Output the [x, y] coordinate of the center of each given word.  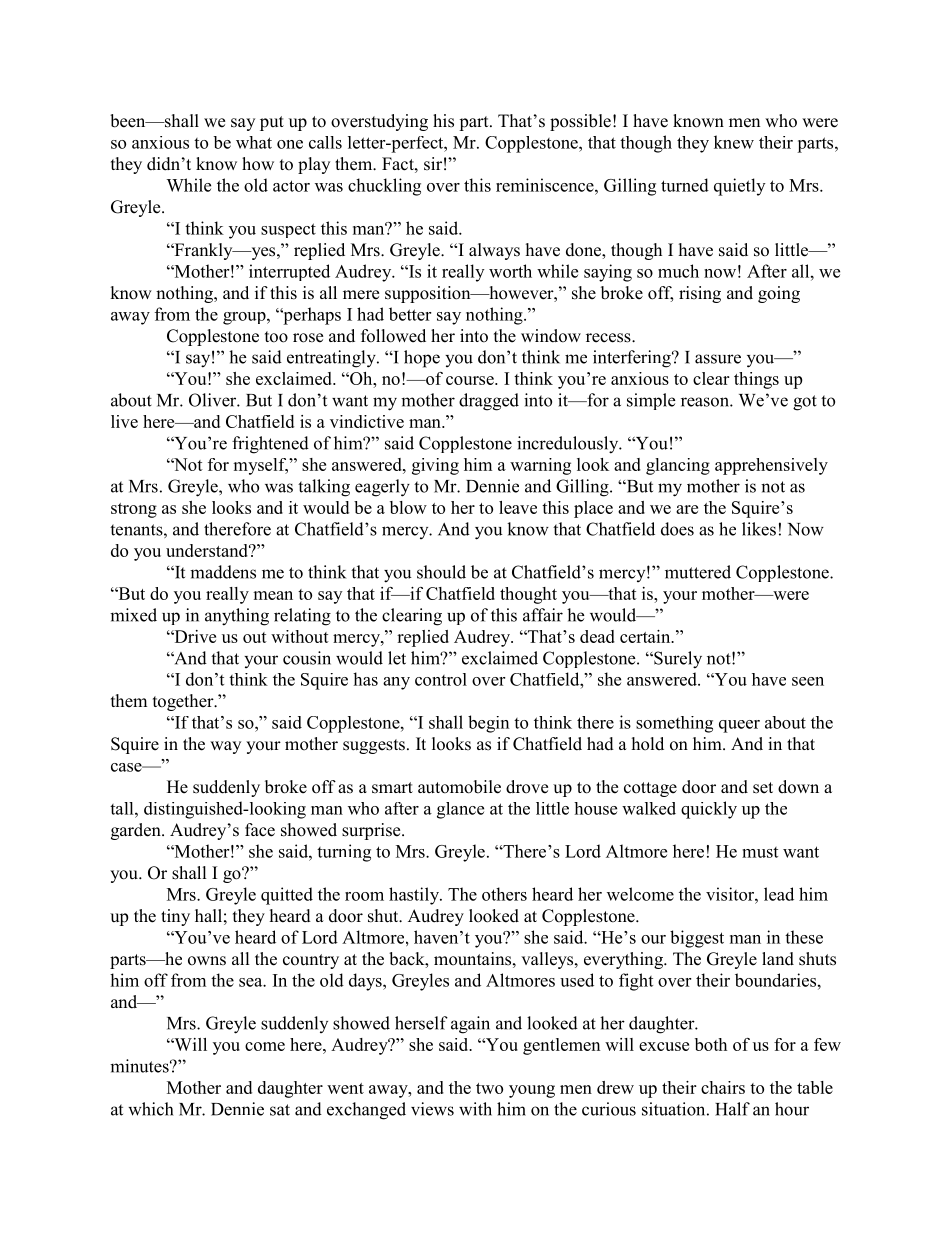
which [150, 1109]
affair [543, 615]
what [254, 142]
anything [237, 617]
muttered [698, 572]
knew [734, 142]
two [489, 1088]
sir [433, 164]
